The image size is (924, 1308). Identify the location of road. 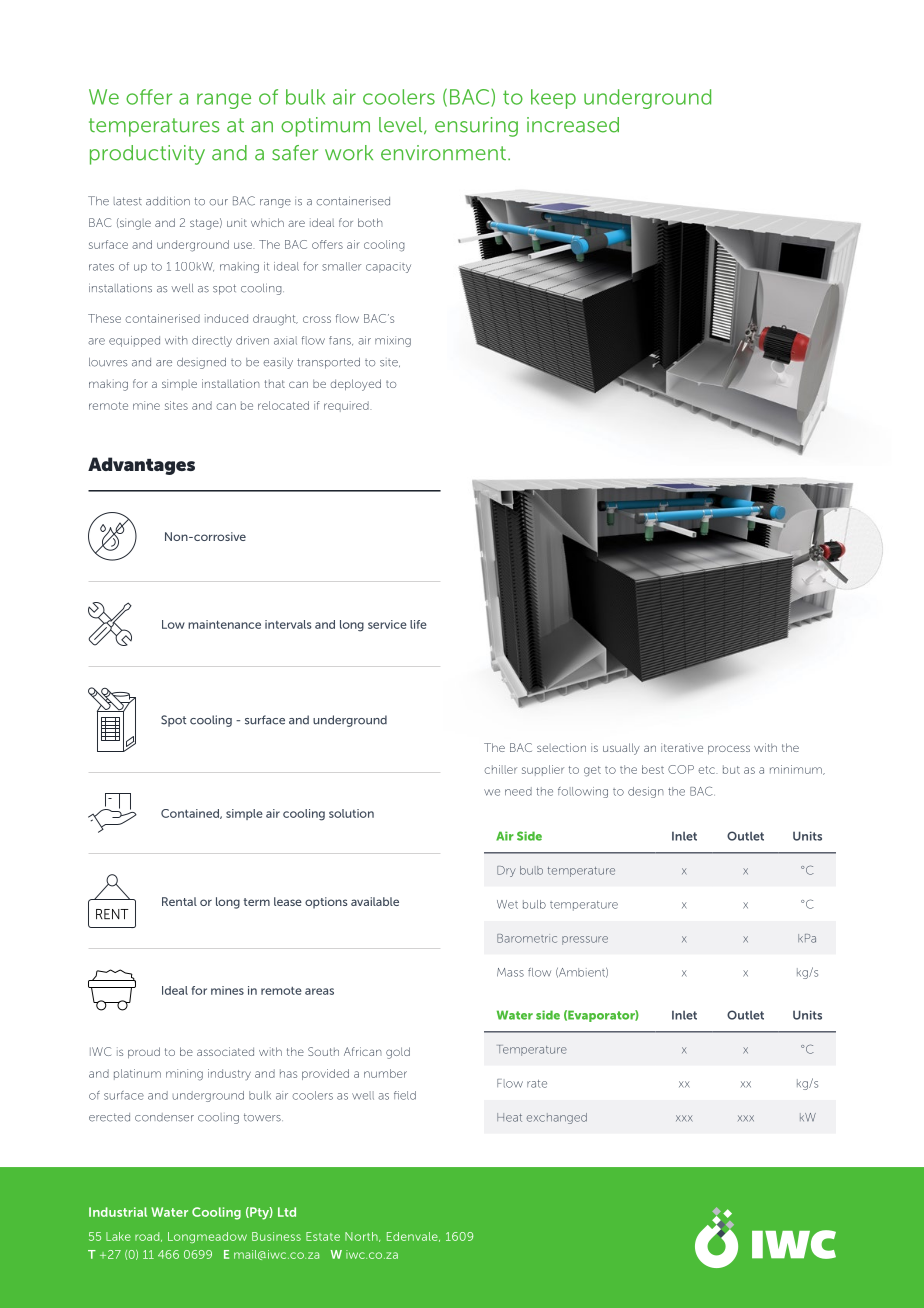
(148, 1237).
